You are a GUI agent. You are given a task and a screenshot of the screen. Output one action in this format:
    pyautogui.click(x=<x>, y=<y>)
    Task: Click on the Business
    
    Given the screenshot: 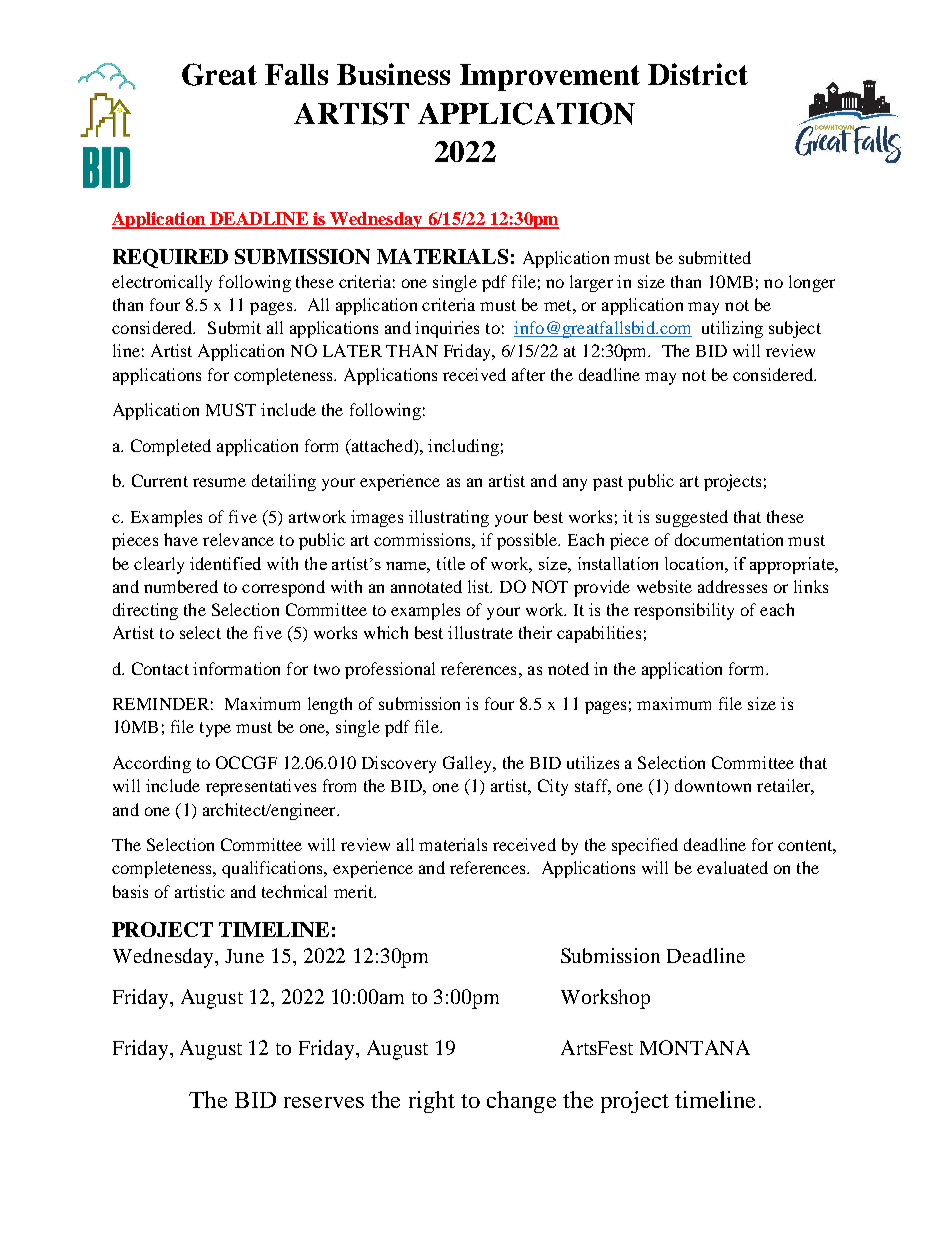 What is the action you would take?
    pyautogui.click(x=393, y=74)
